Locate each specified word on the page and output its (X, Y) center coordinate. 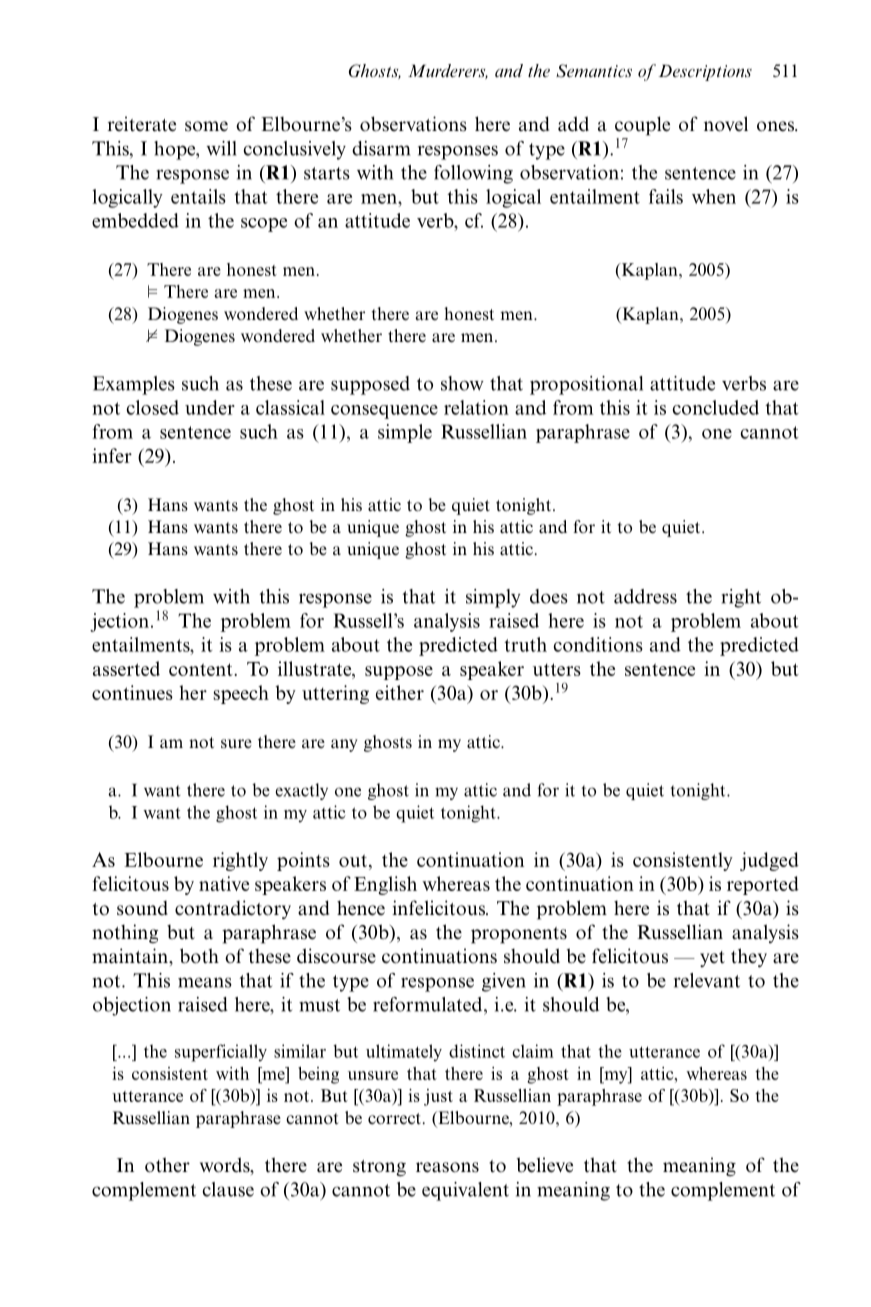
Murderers (448, 71)
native (224, 883)
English (385, 885)
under (210, 407)
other (167, 1165)
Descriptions (705, 72)
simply (493, 598)
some (206, 126)
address (645, 596)
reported (763, 885)
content (202, 669)
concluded (716, 407)
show (462, 383)
